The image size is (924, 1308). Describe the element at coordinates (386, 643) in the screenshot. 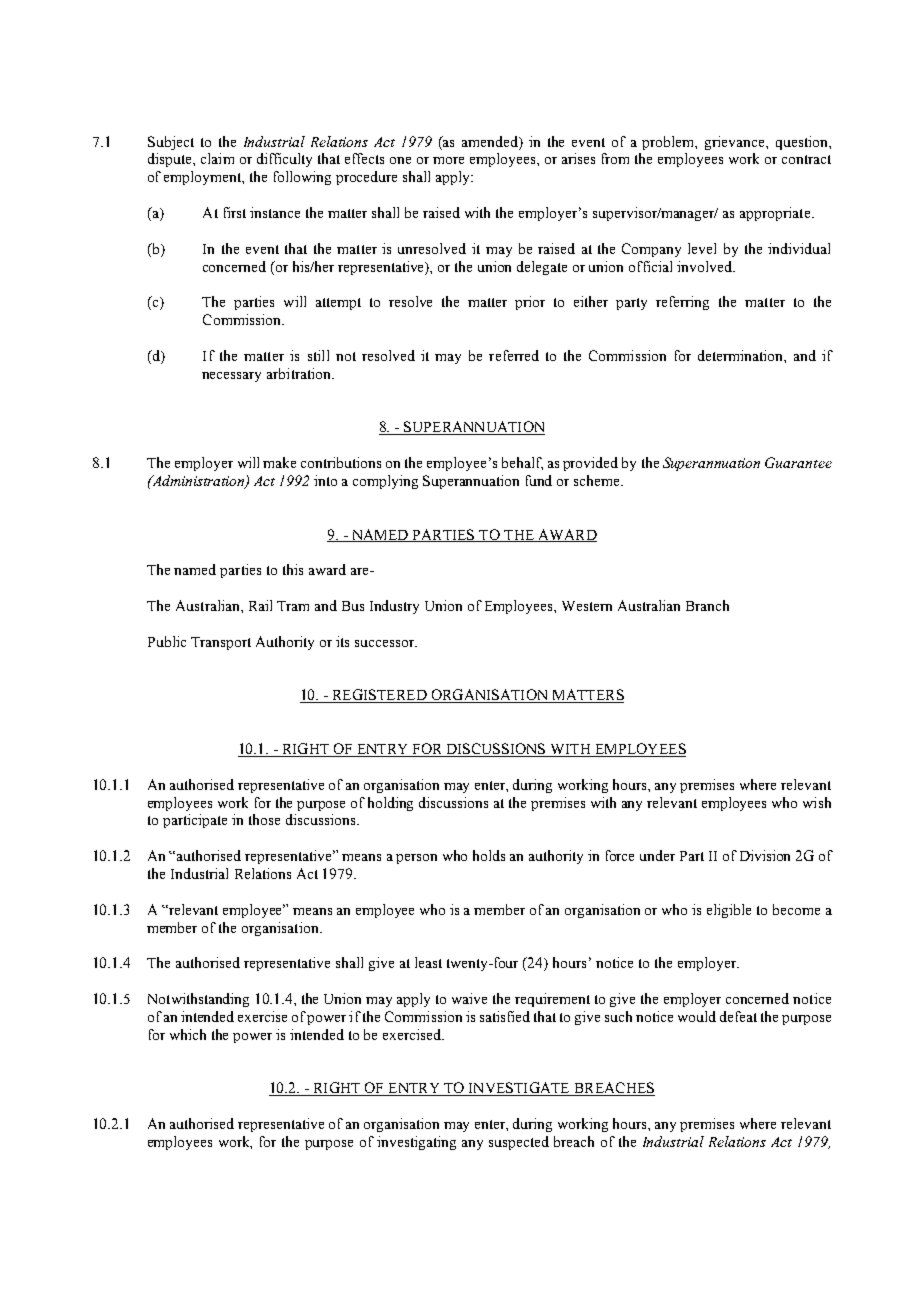

I see `successor` at that location.
